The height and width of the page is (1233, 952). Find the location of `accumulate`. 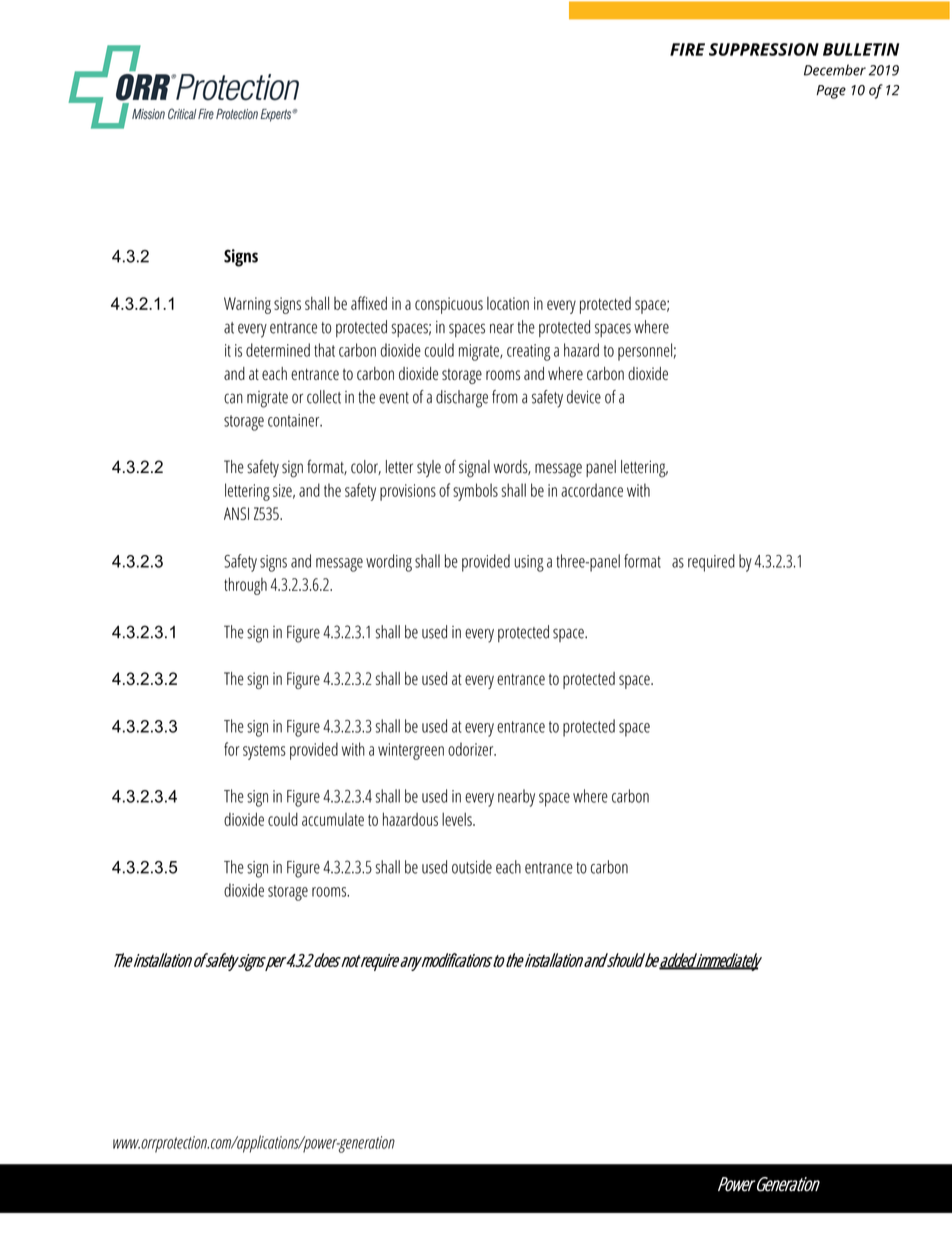

accumulate is located at coordinates (333, 819).
